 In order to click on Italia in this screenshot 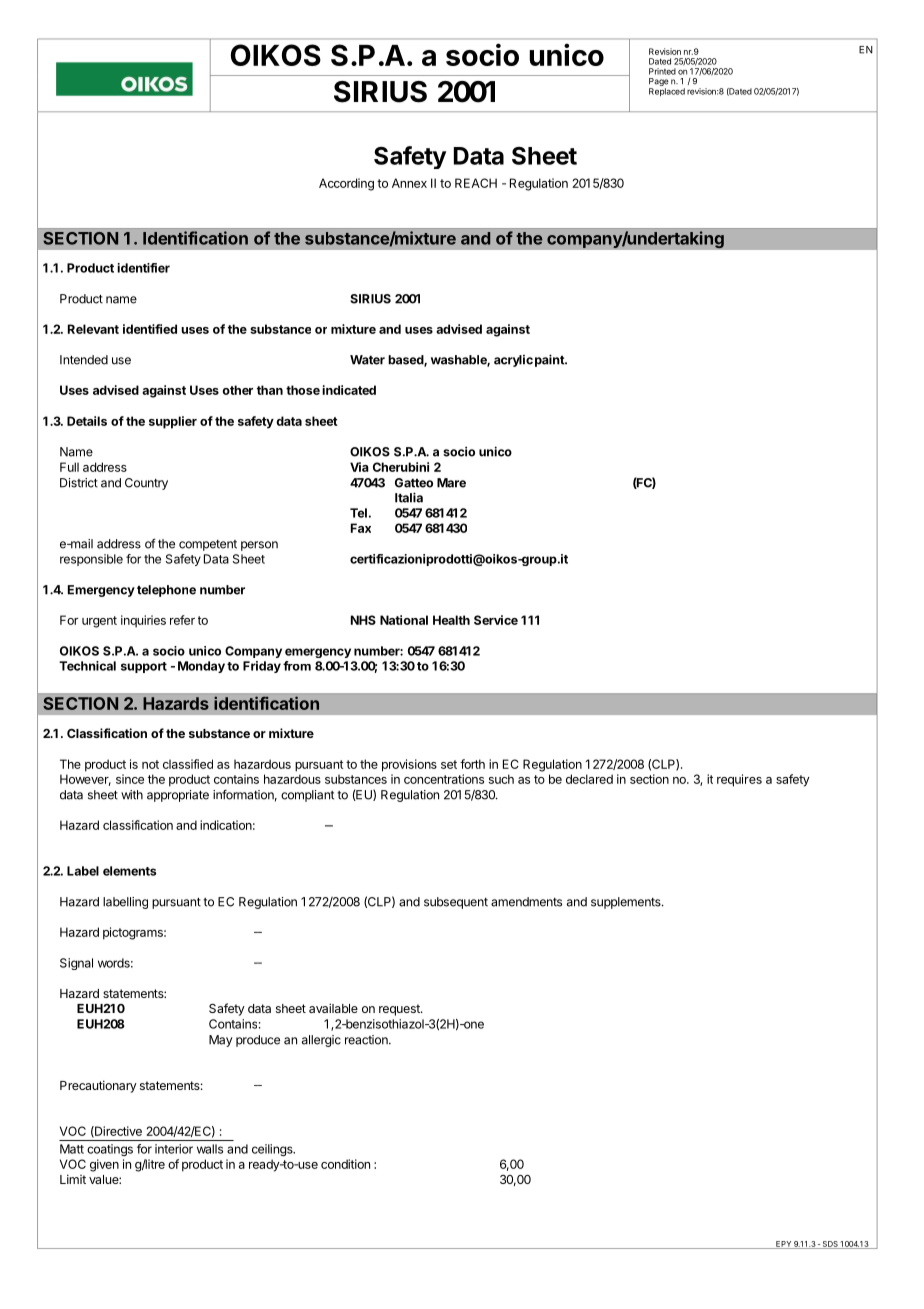, I will do `click(409, 497)`.
